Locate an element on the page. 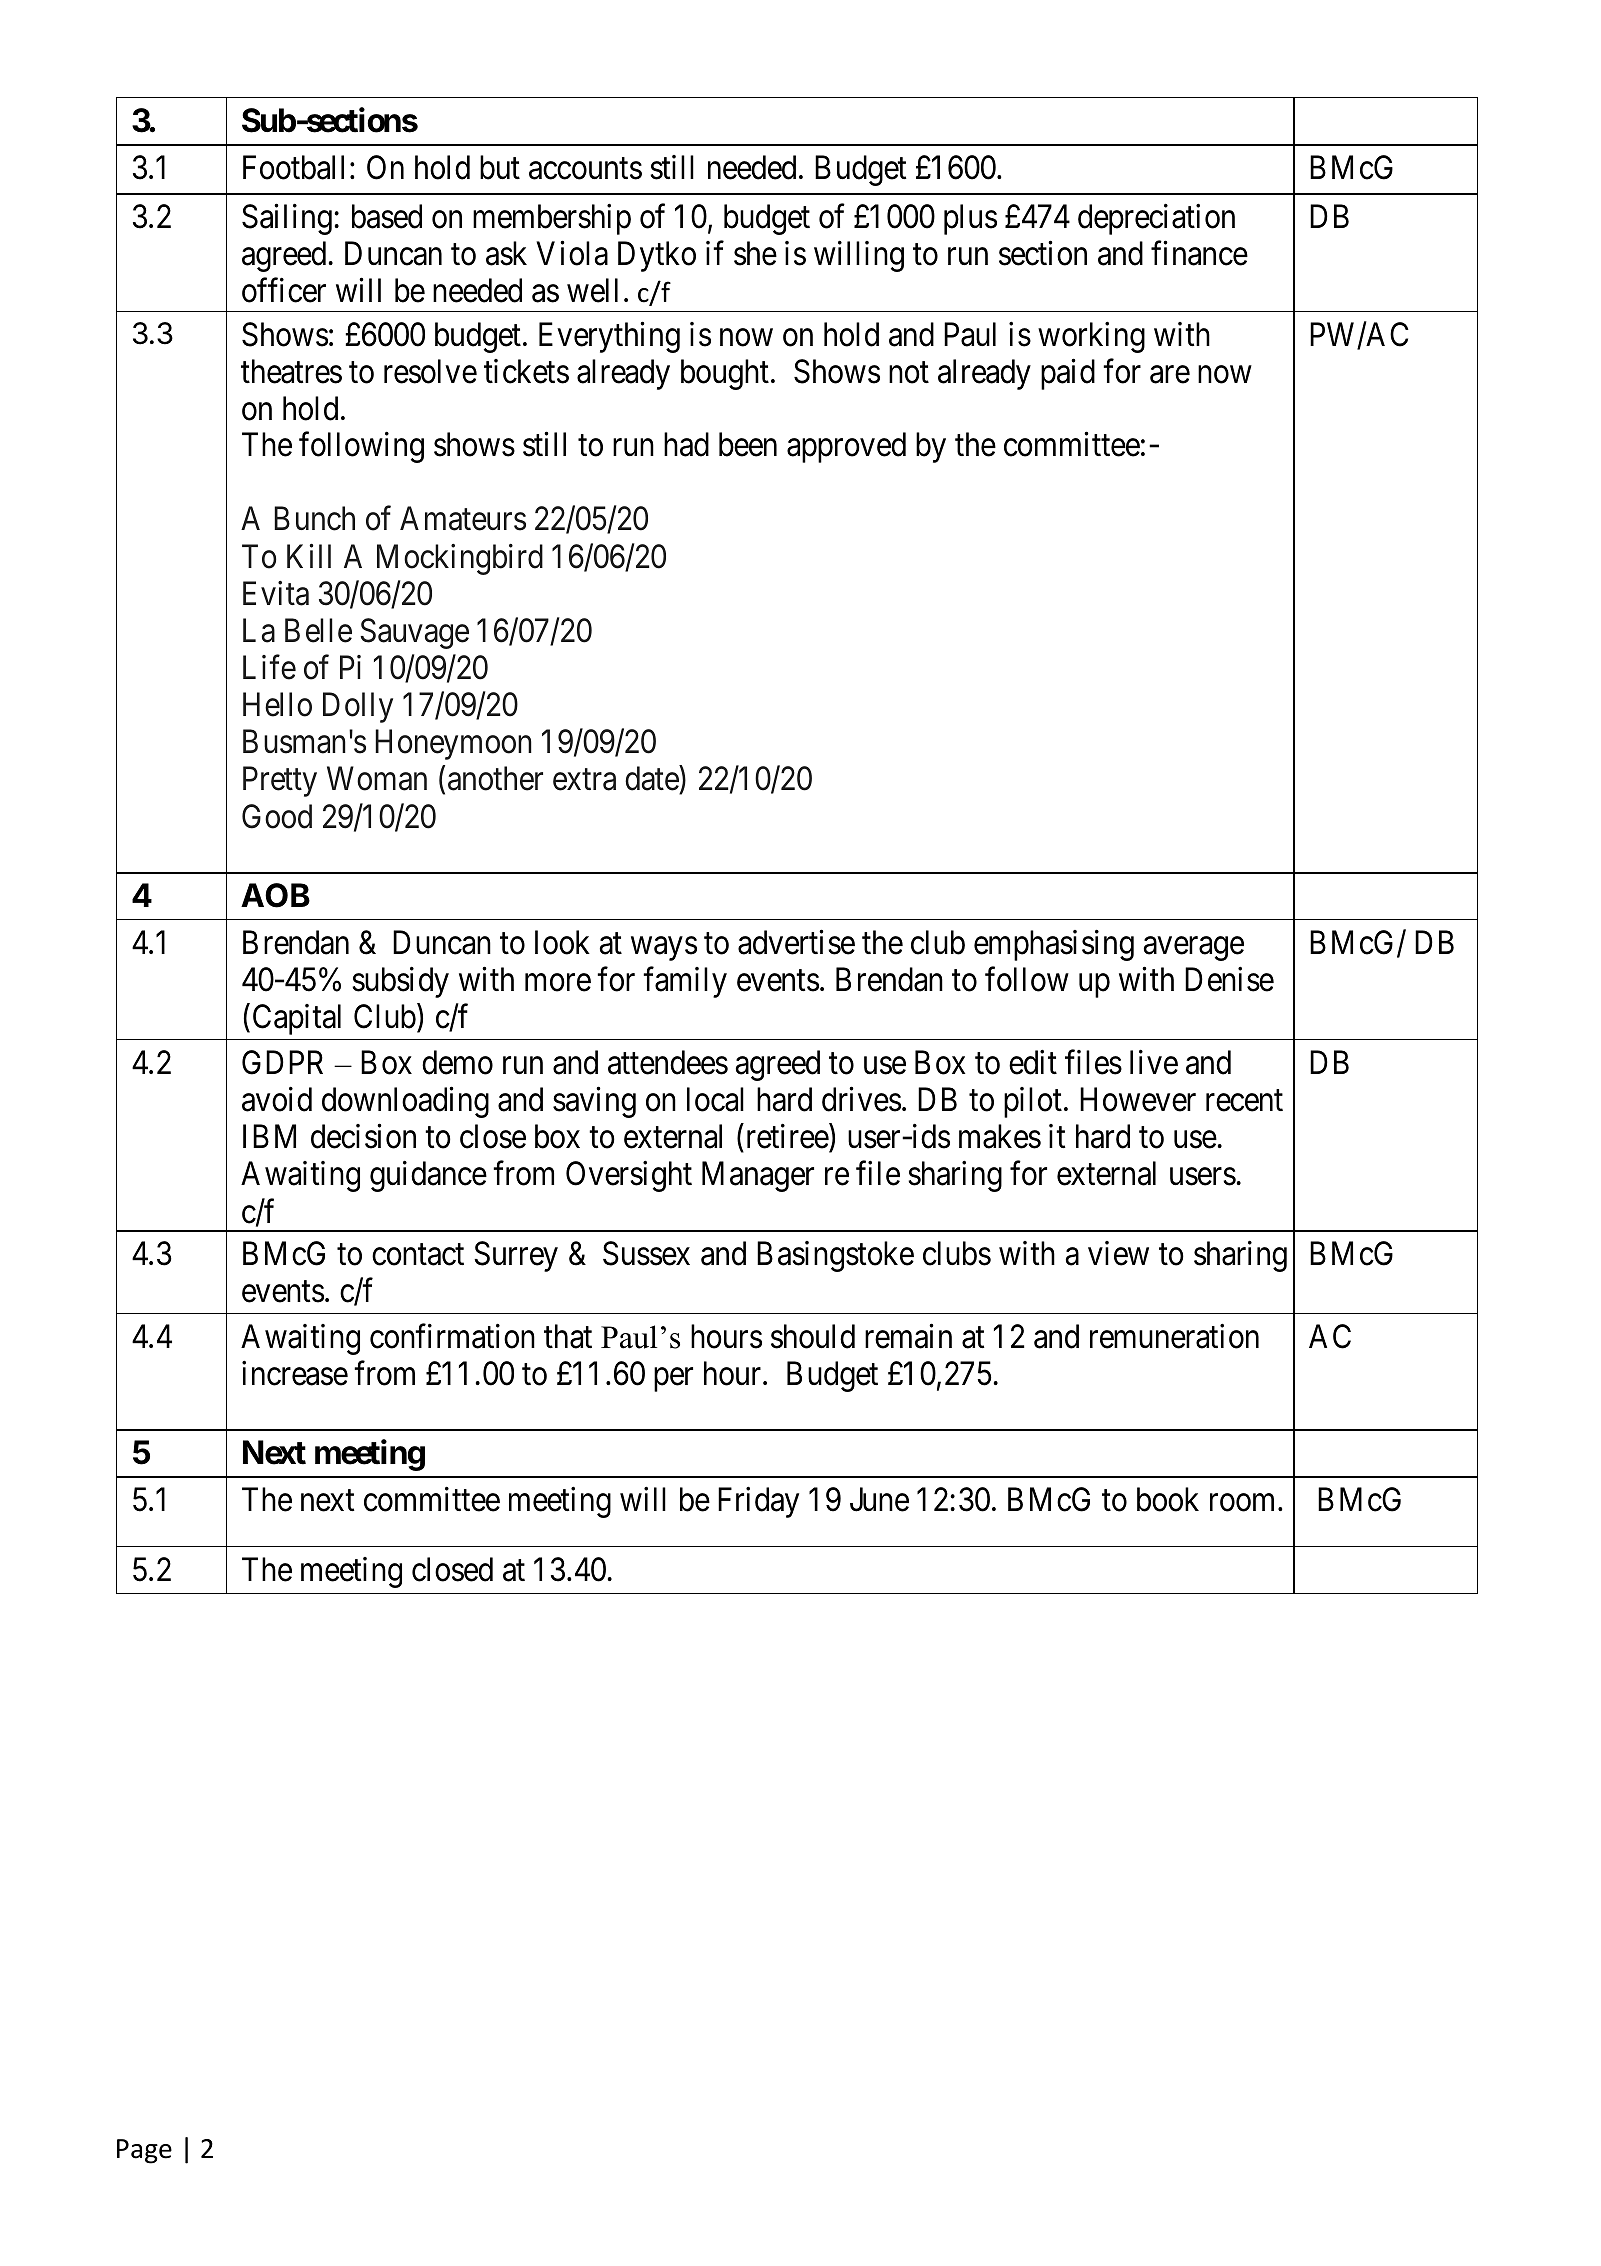 The height and width of the document is (2266, 1601). she is located at coordinates (755, 253).
